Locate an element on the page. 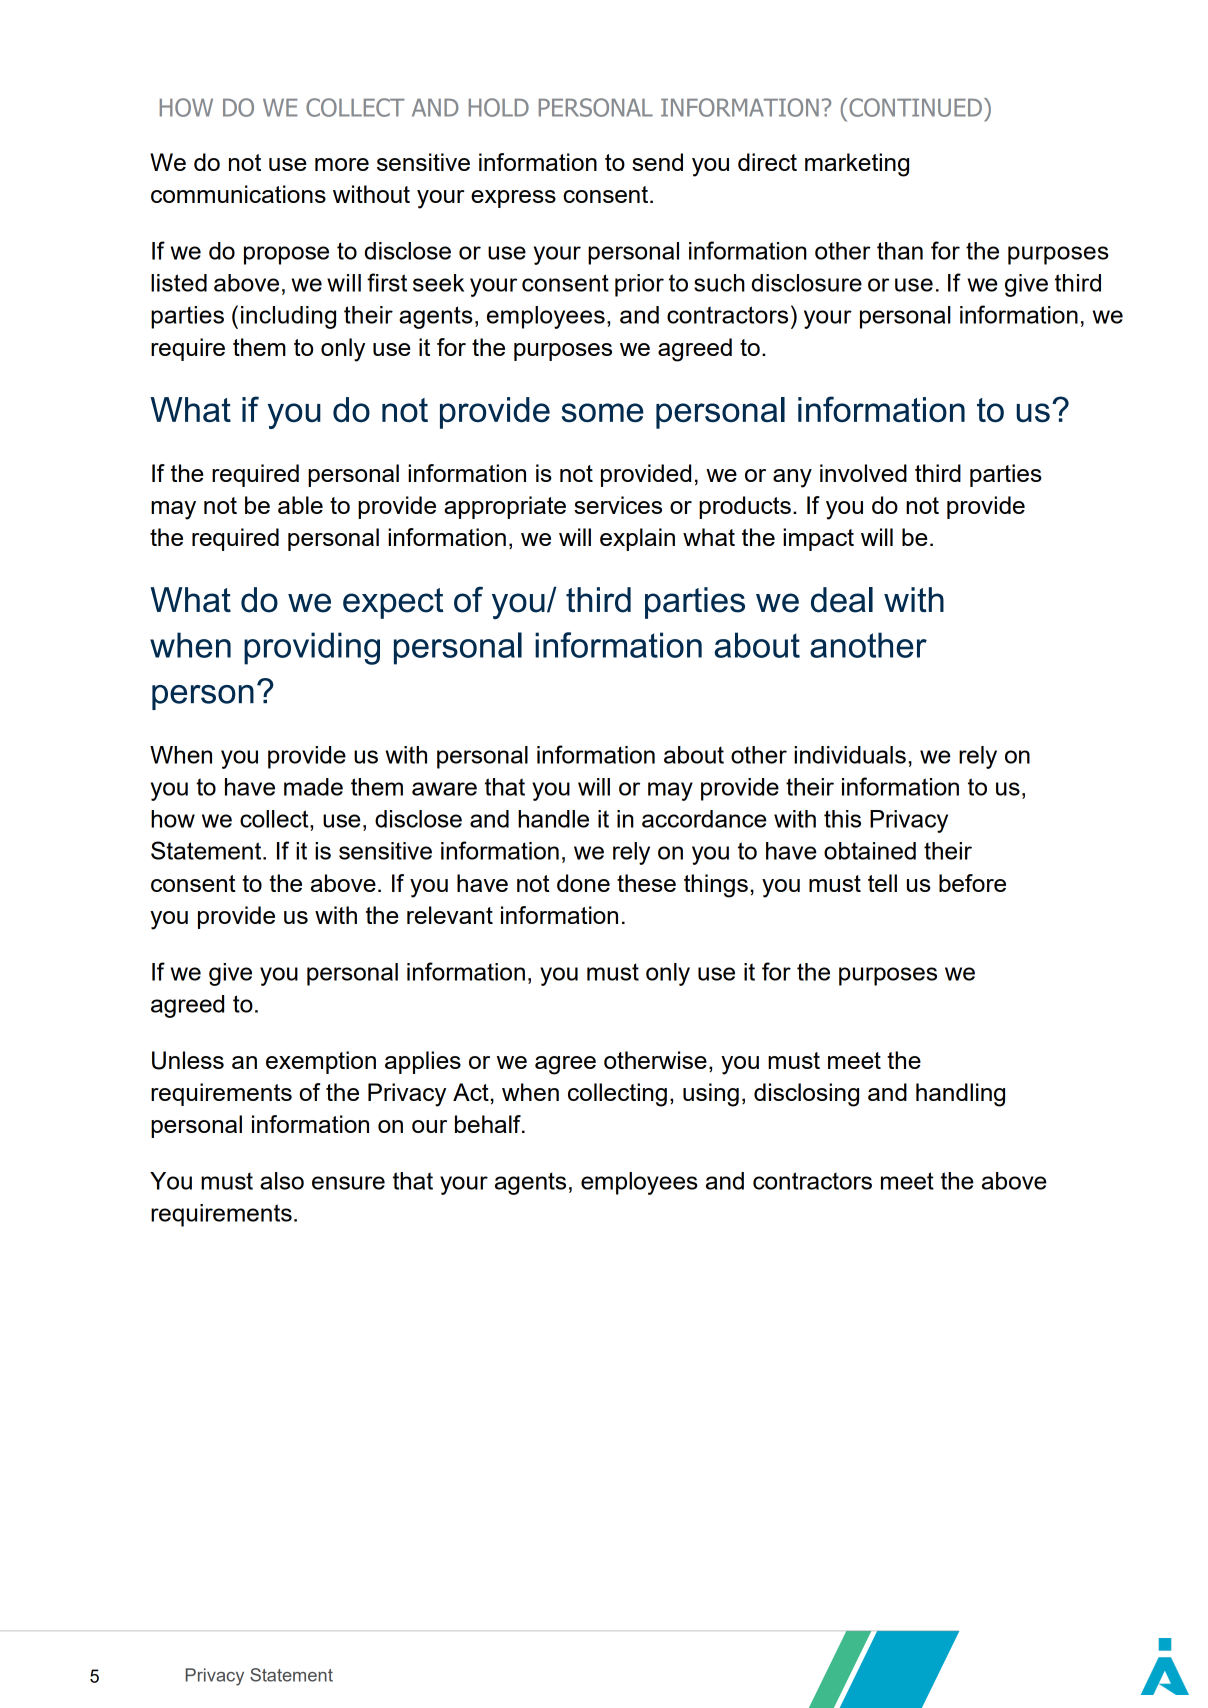 This page has width=1208, height=1708. explain is located at coordinates (637, 539).
